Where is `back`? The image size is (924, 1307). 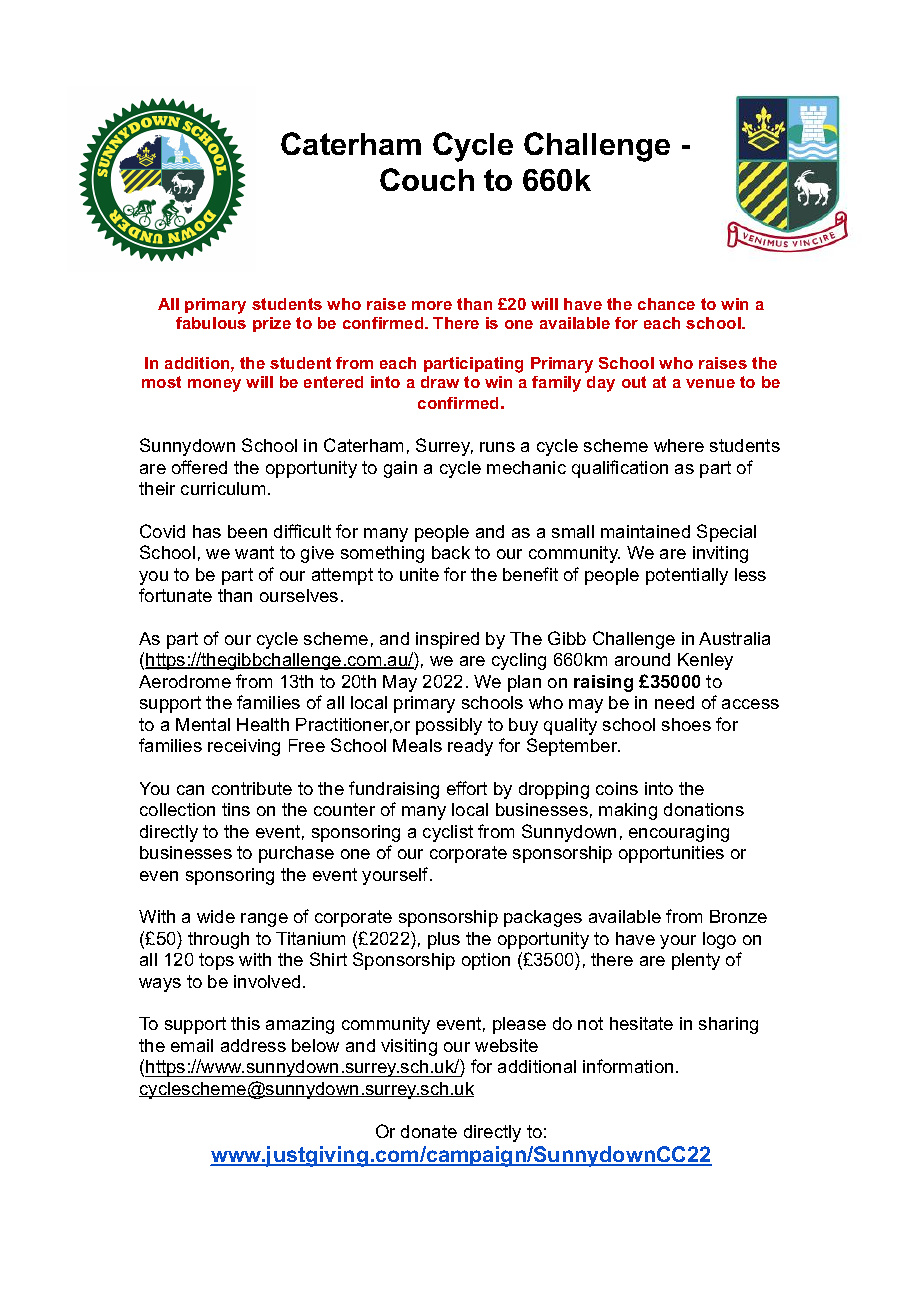
back is located at coordinates (451, 552).
